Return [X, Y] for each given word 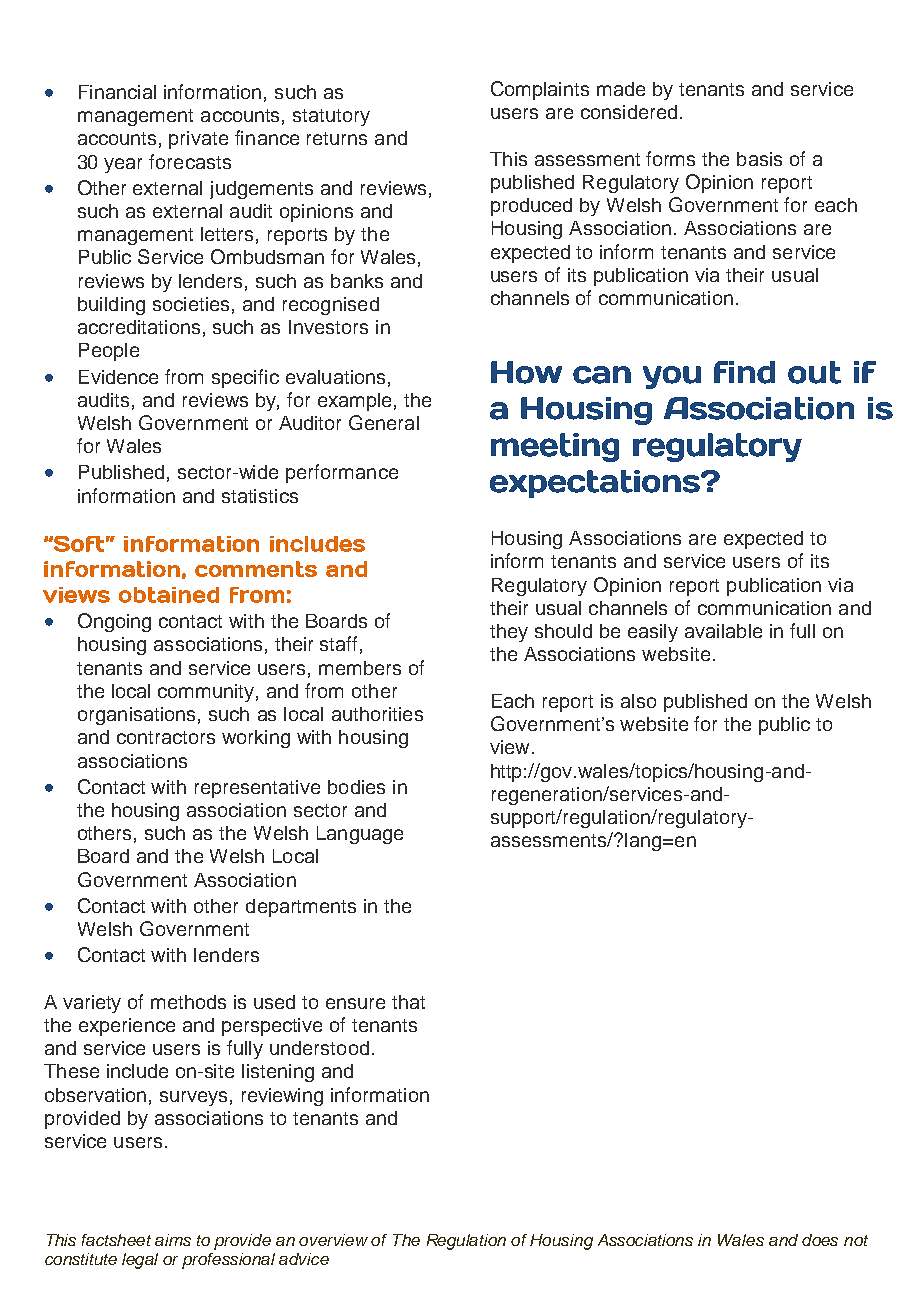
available [723, 631]
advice [304, 1259]
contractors [166, 737]
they [509, 633]
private [198, 140]
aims [173, 1240]
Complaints [540, 90]
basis [759, 159]
